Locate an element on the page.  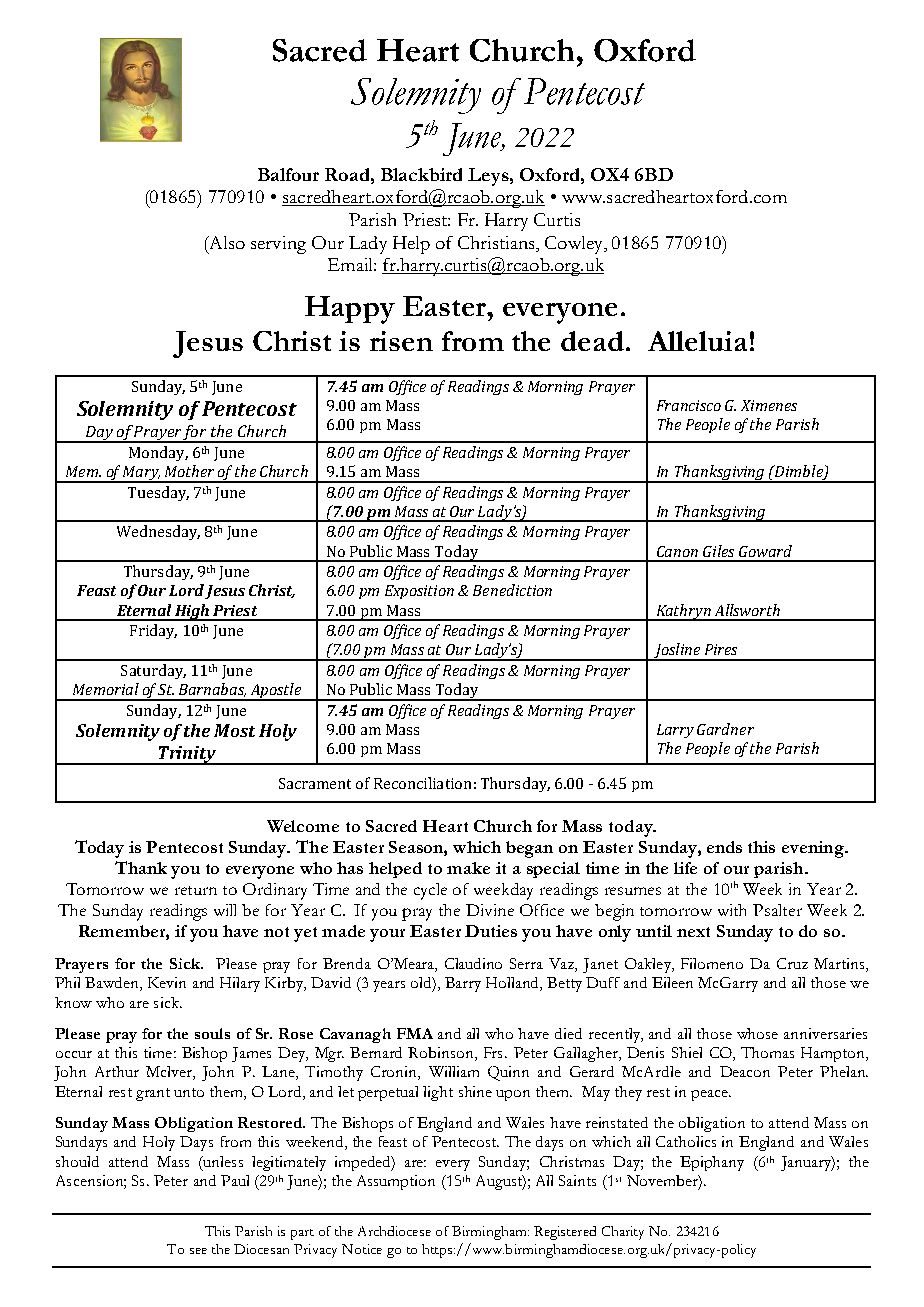
see is located at coordinates (198, 1251).
